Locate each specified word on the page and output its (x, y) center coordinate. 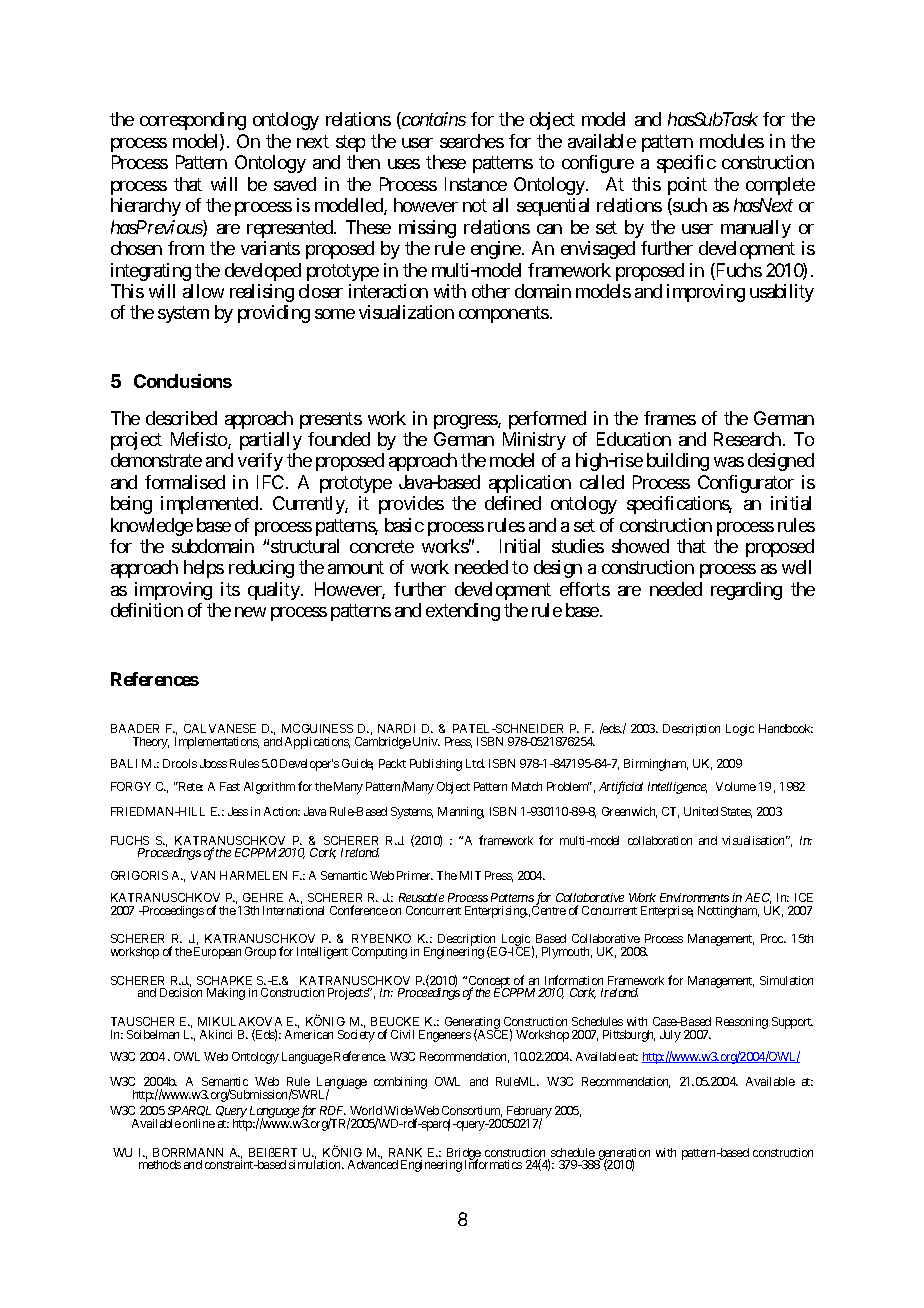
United (701, 811)
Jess (238, 811)
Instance (476, 184)
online (199, 1123)
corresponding (193, 121)
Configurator (746, 484)
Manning (461, 813)
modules (732, 141)
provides (411, 505)
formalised (185, 482)
